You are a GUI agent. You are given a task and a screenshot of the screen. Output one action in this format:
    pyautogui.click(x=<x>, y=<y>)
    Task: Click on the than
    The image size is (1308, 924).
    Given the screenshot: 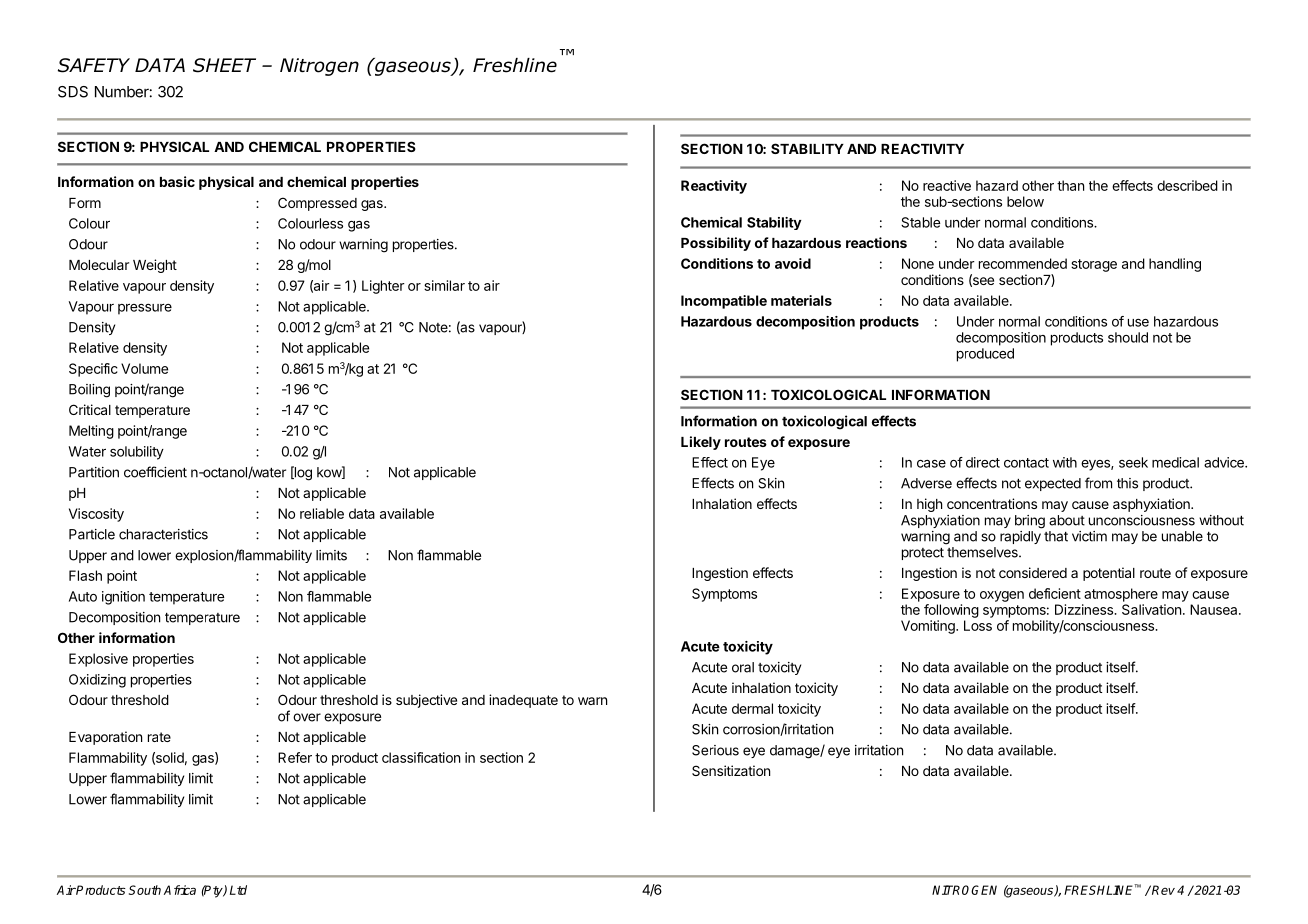 What is the action you would take?
    pyautogui.click(x=1070, y=185)
